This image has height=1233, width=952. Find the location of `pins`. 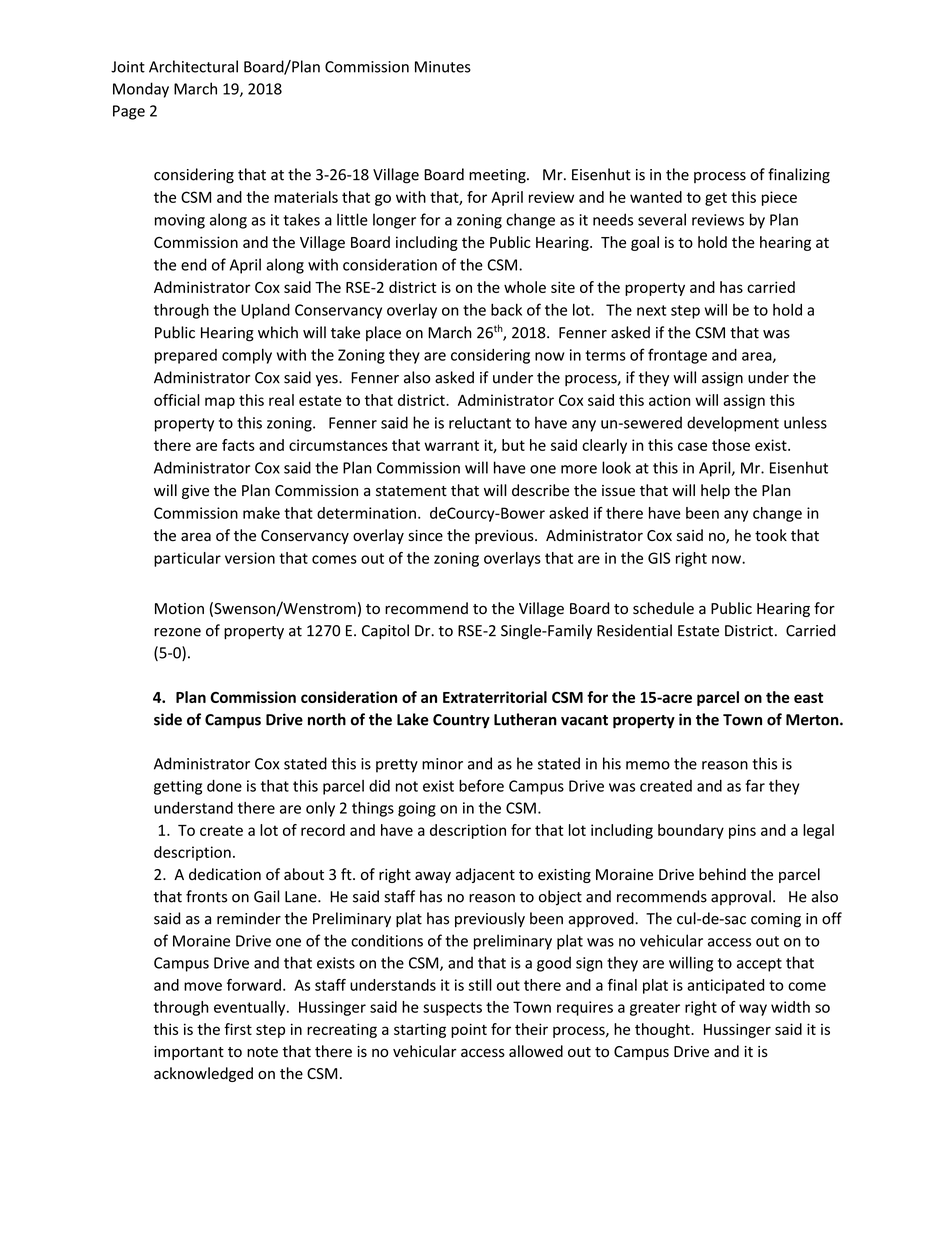

pins is located at coordinates (742, 831).
